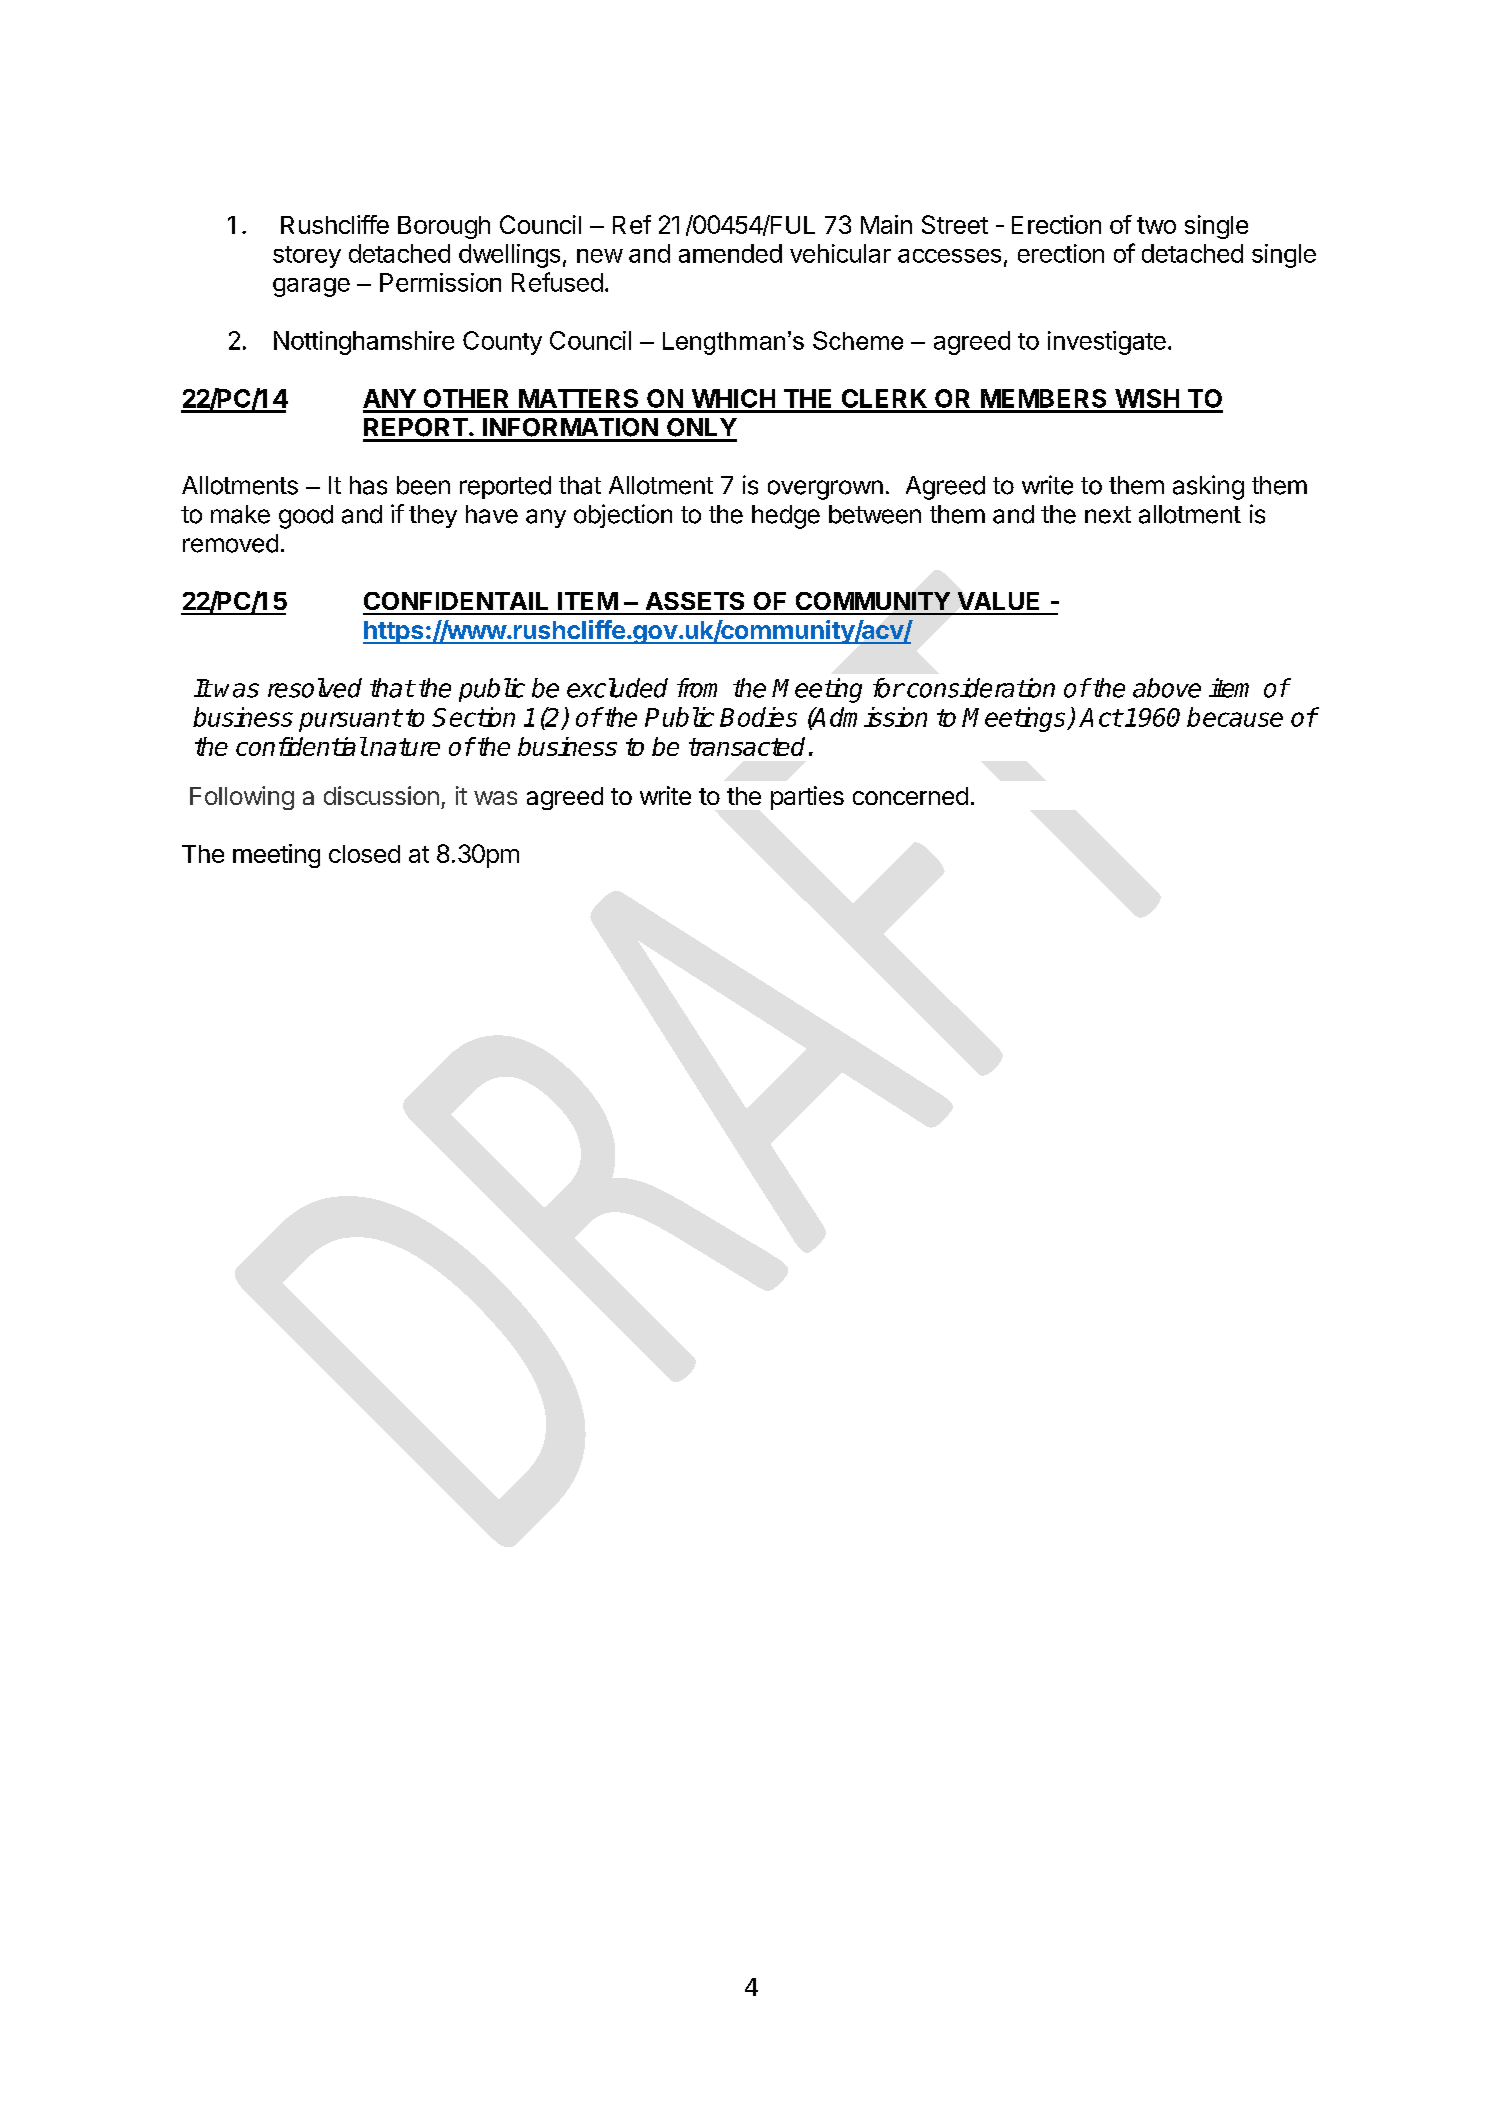  I want to click on Scheme, so click(858, 340).
